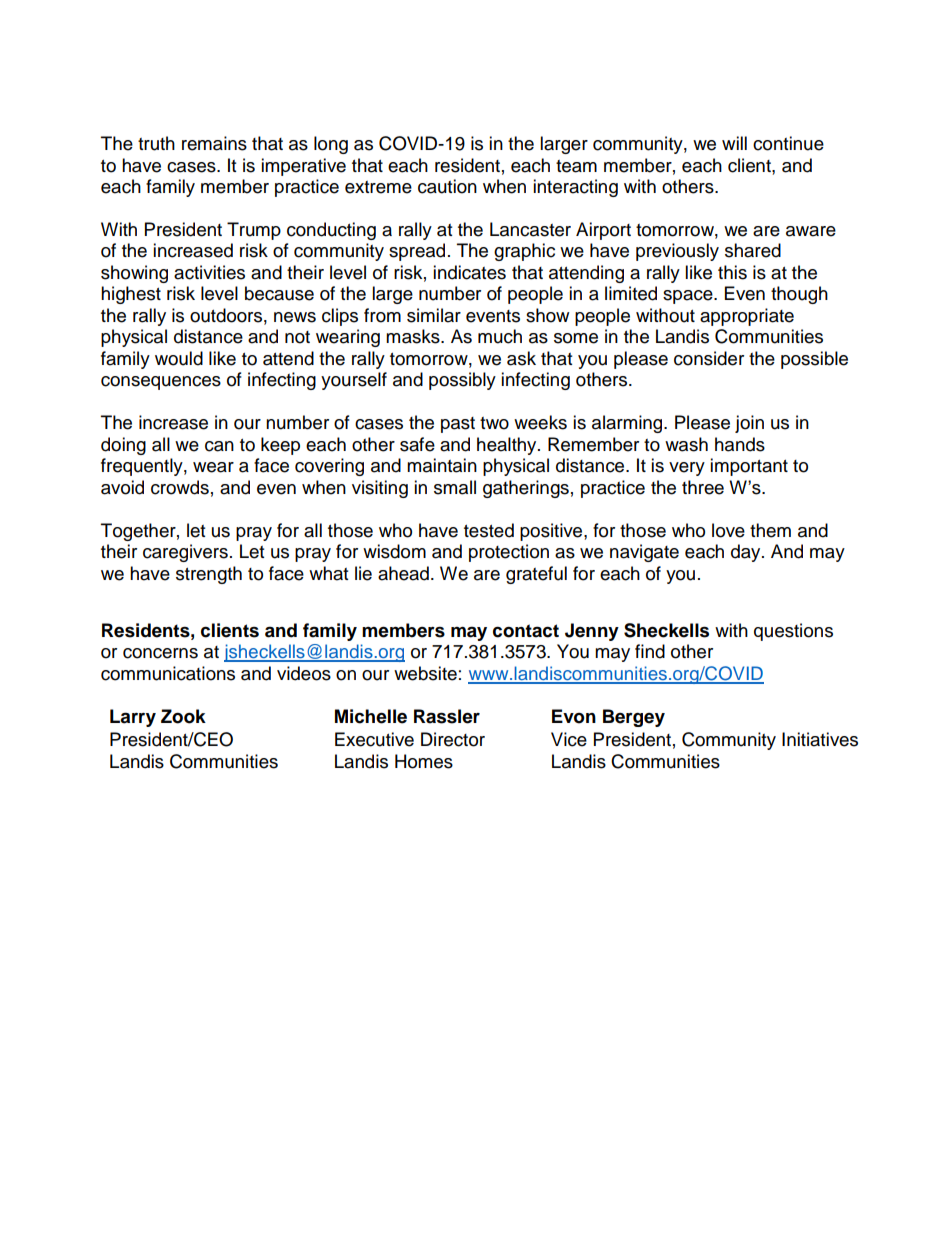 Image resolution: width=952 pixels, height=1233 pixels. I want to click on Larry, so click(133, 718).
